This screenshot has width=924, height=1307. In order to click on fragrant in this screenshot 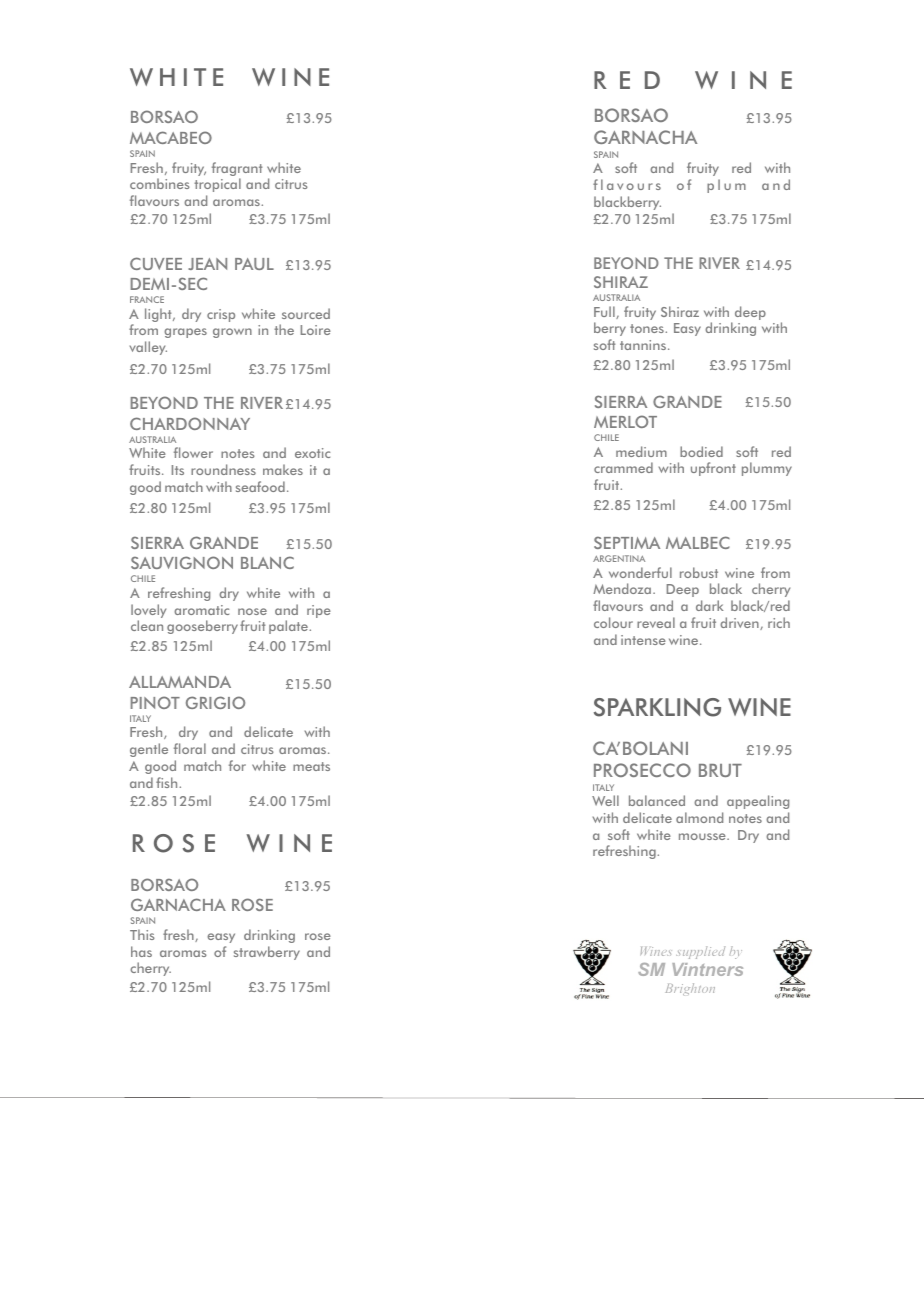, I will do `click(237, 170)`.
